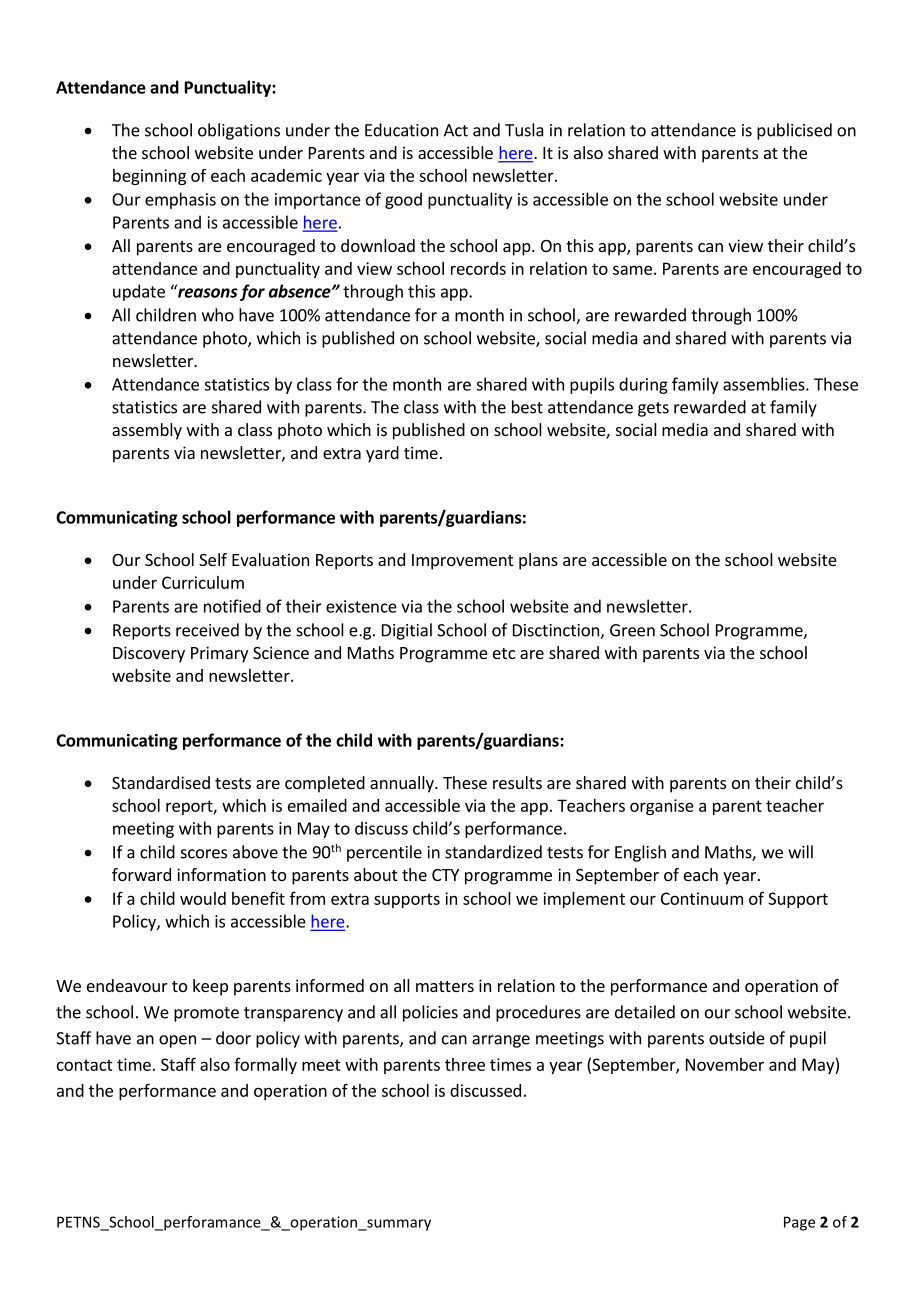 The image size is (924, 1308). What do you see at coordinates (161, 782) in the screenshot?
I see `Standardised` at bounding box center [161, 782].
